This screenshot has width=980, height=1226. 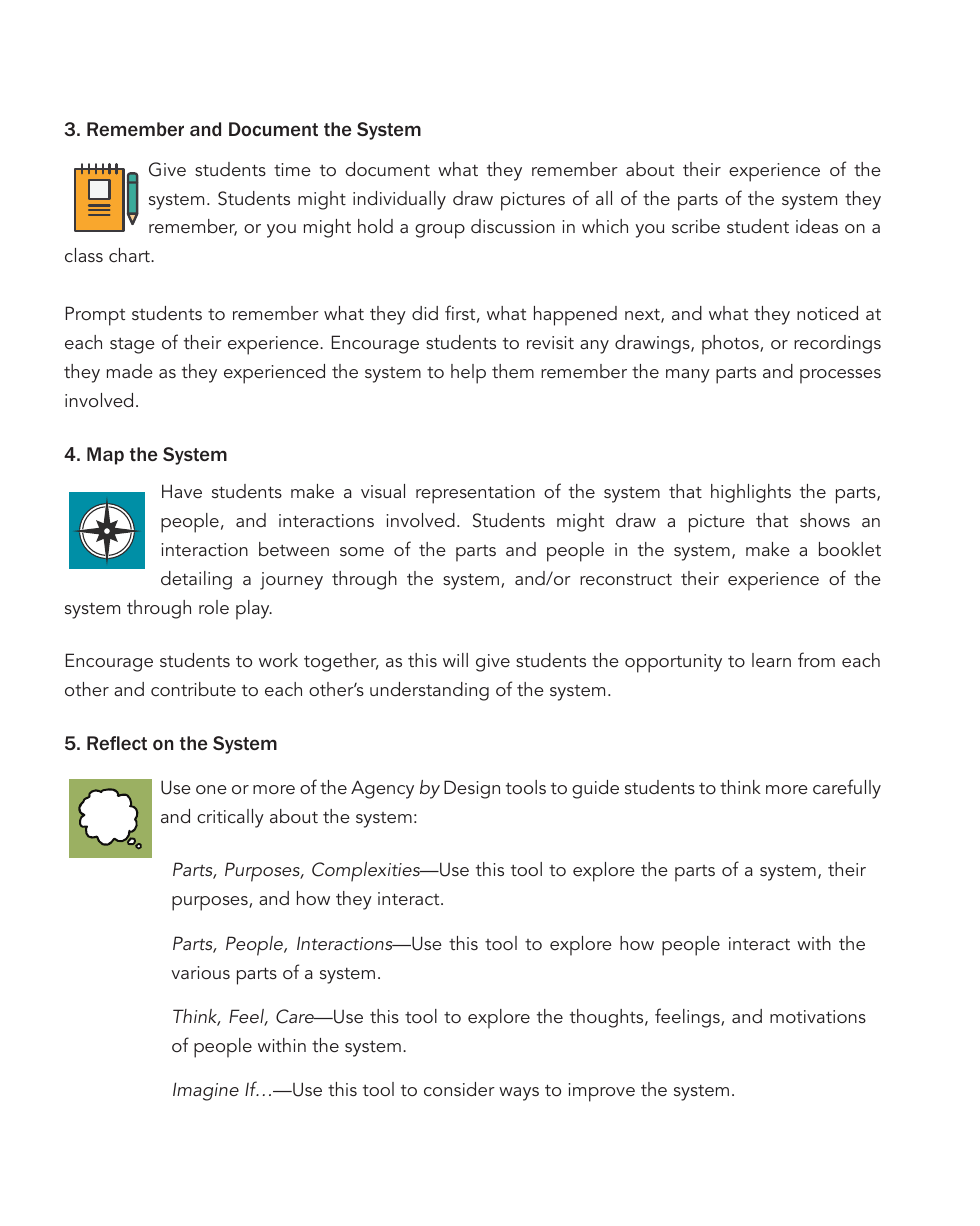 What do you see at coordinates (771, 660) in the screenshot?
I see `learn` at bounding box center [771, 660].
